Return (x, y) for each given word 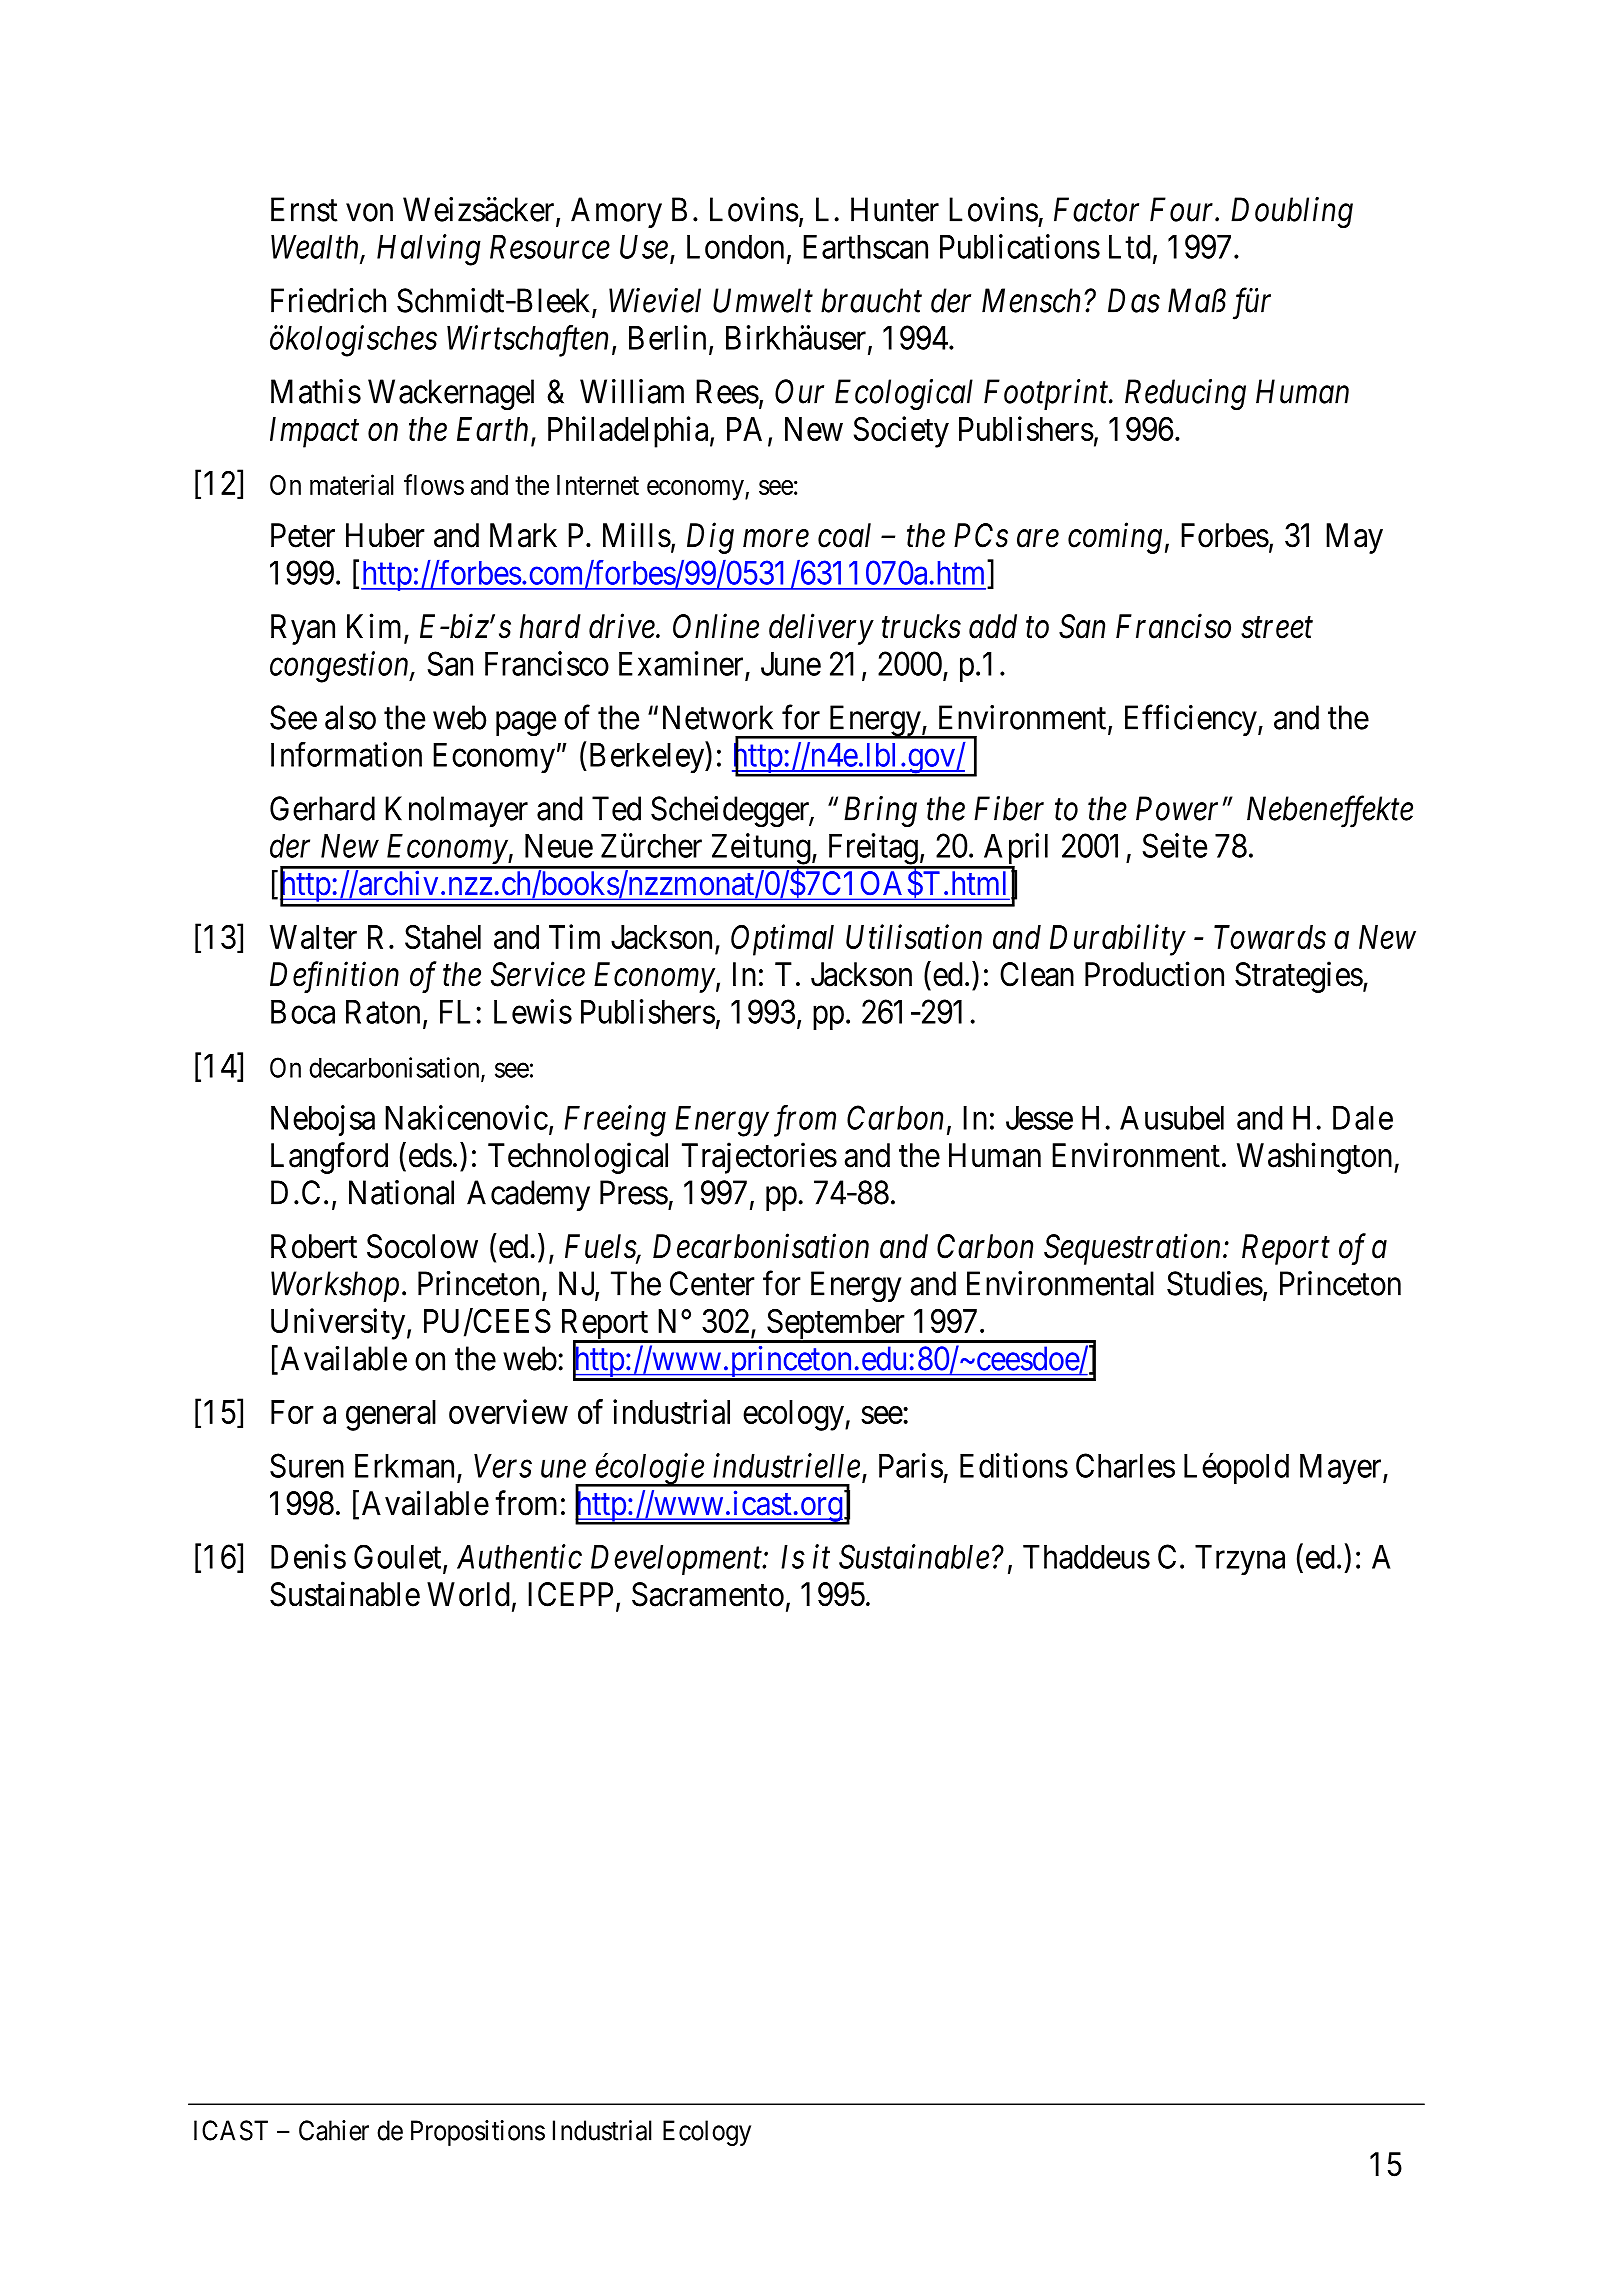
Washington (1316, 1158)
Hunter (895, 209)
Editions (1014, 1465)
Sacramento (708, 1594)
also (350, 717)
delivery (821, 629)
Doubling (1292, 213)
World (468, 1594)
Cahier (334, 2130)
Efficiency (1192, 720)
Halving (429, 250)
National (401, 1192)
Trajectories (759, 1158)
